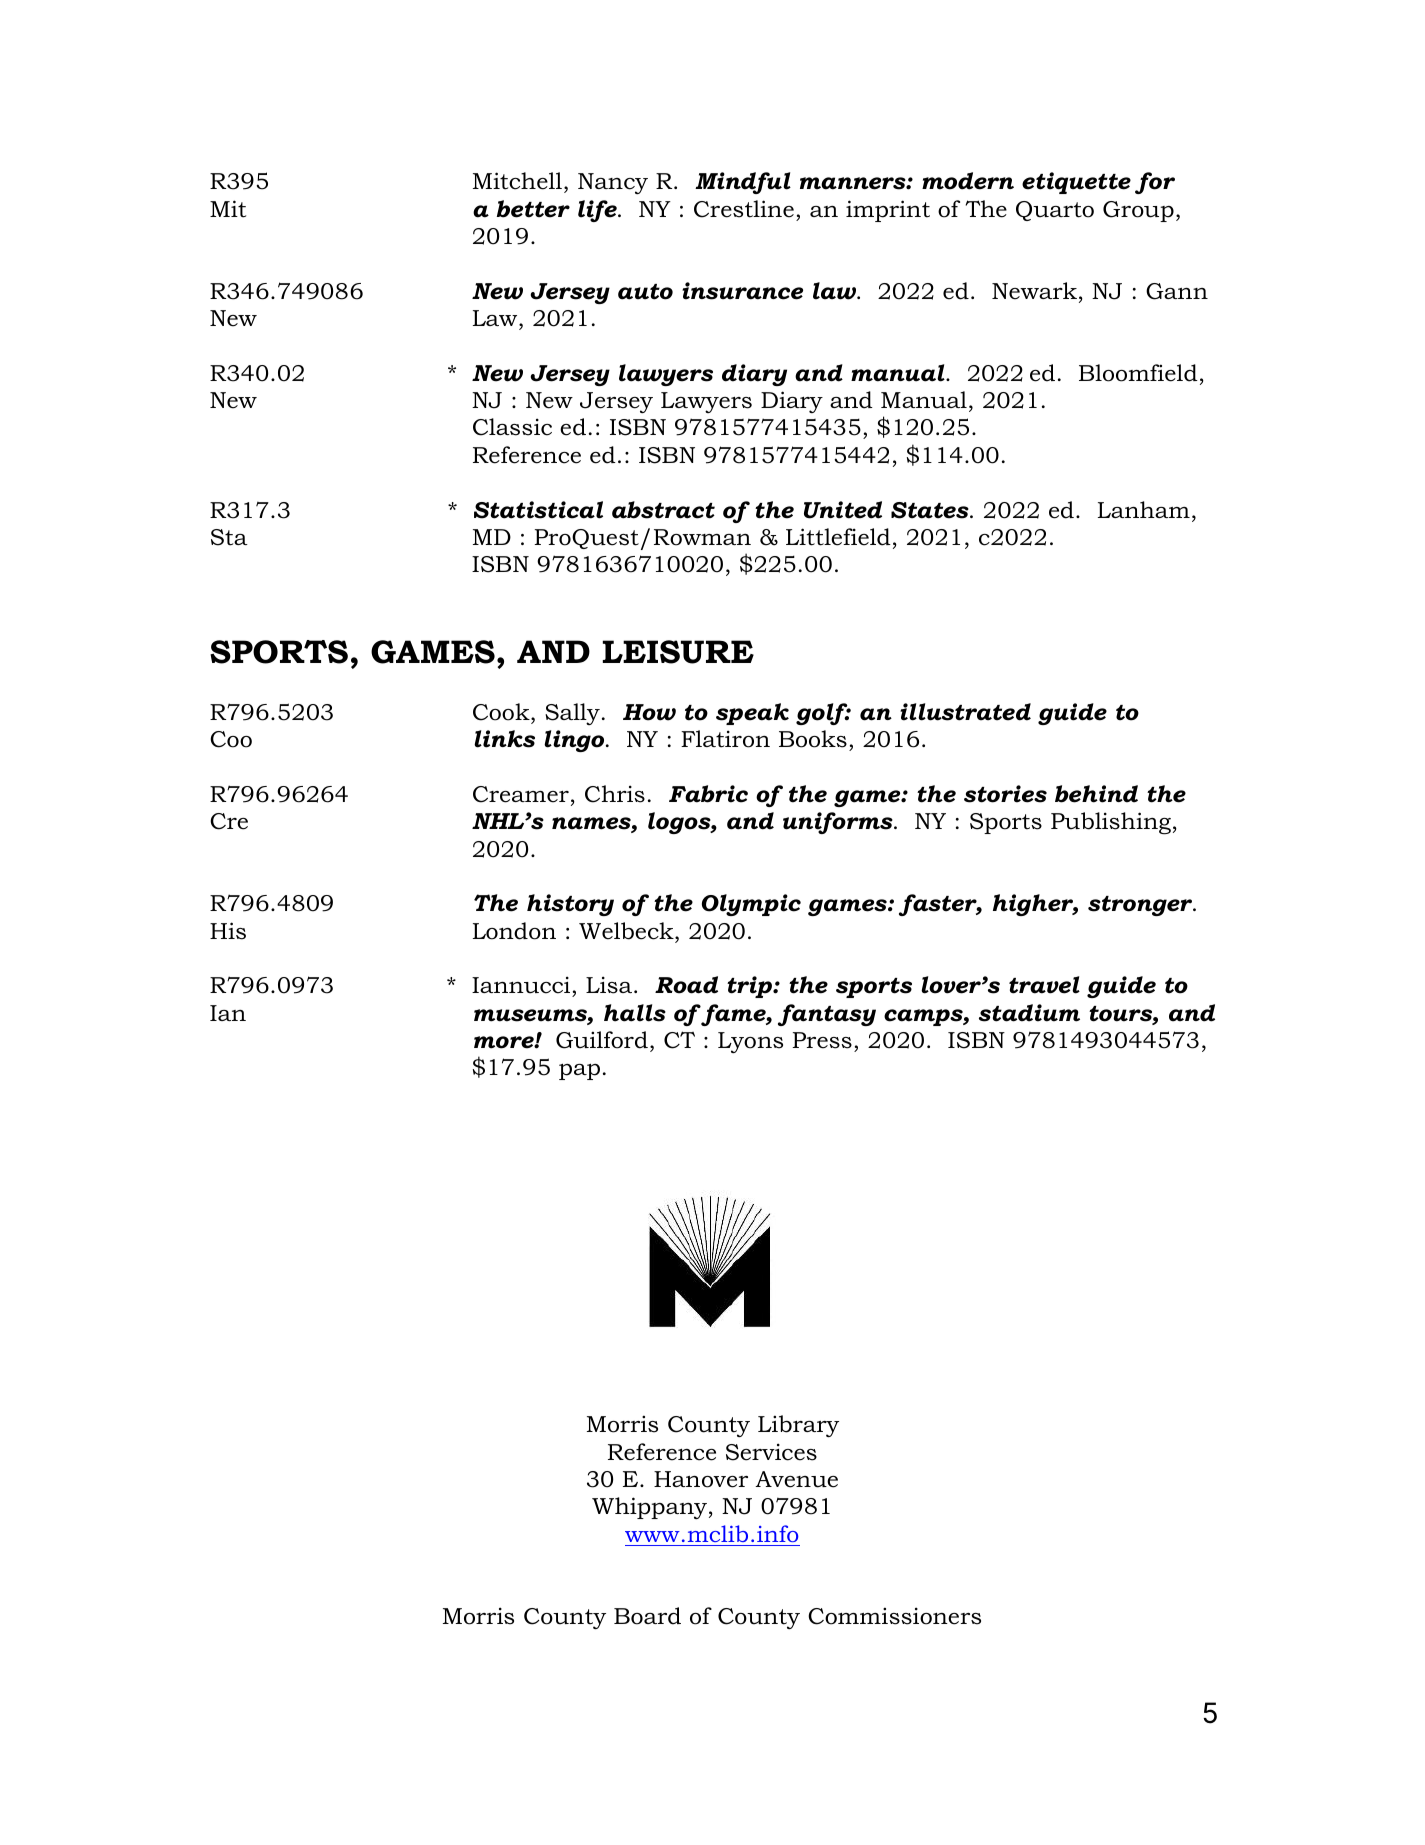 Image resolution: width=1425 pixels, height=1845 pixels. What do you see at coordinates (598, 211) in the screenshot?
I see `life` at bounding box center [598, 211].
